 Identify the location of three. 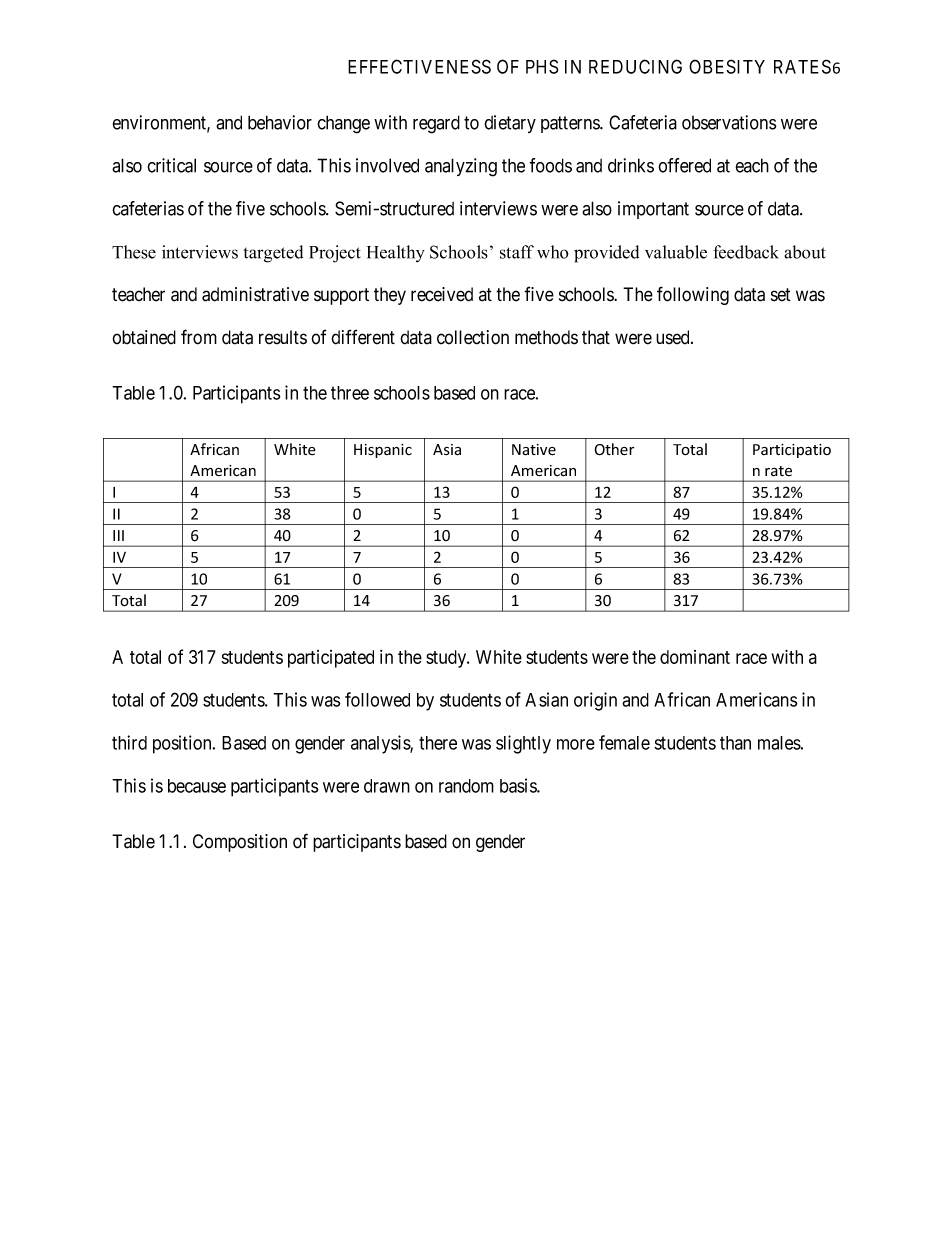
(350, 393).
